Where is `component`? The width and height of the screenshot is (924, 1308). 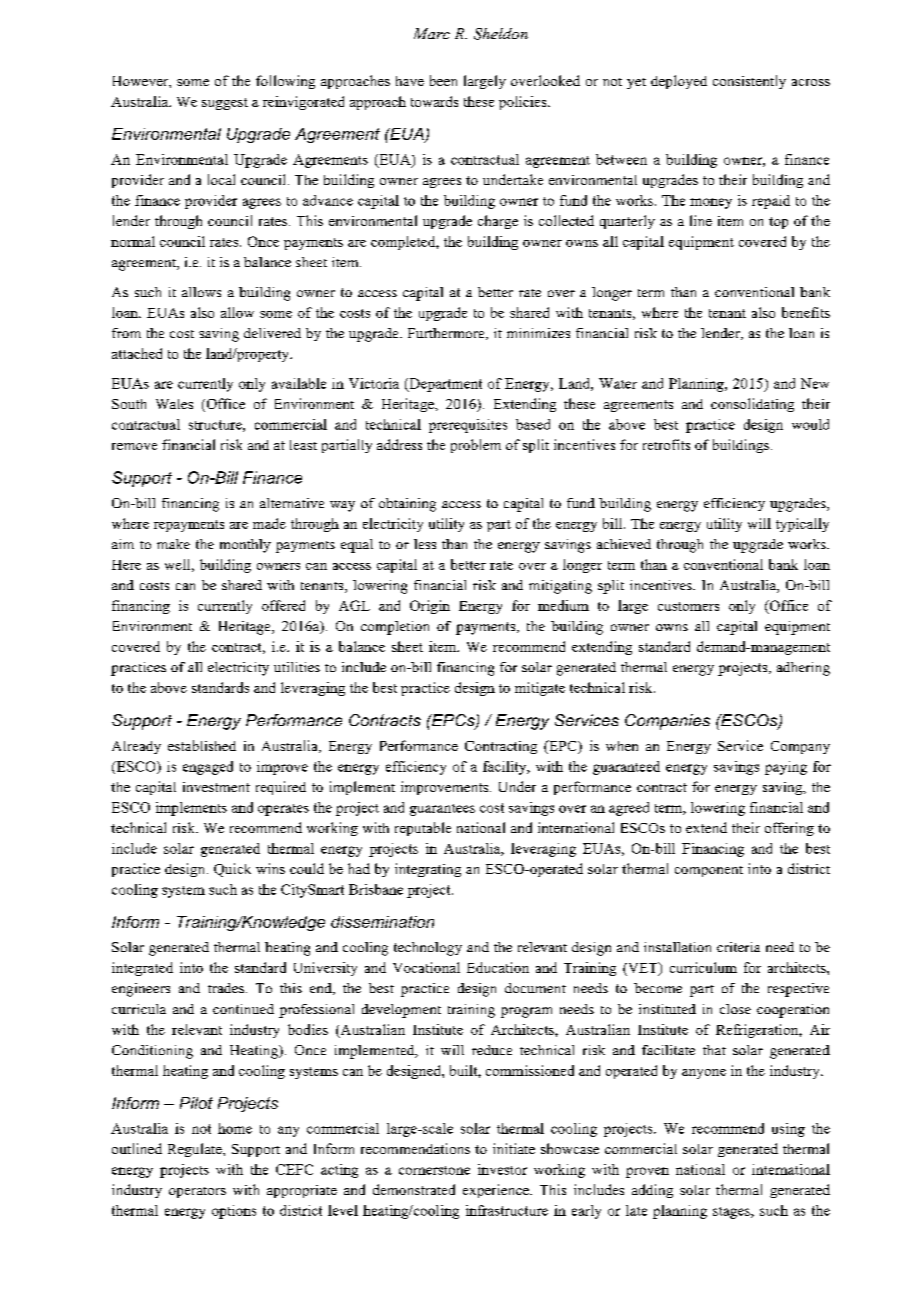 component is located at coordinates (709, 871).
